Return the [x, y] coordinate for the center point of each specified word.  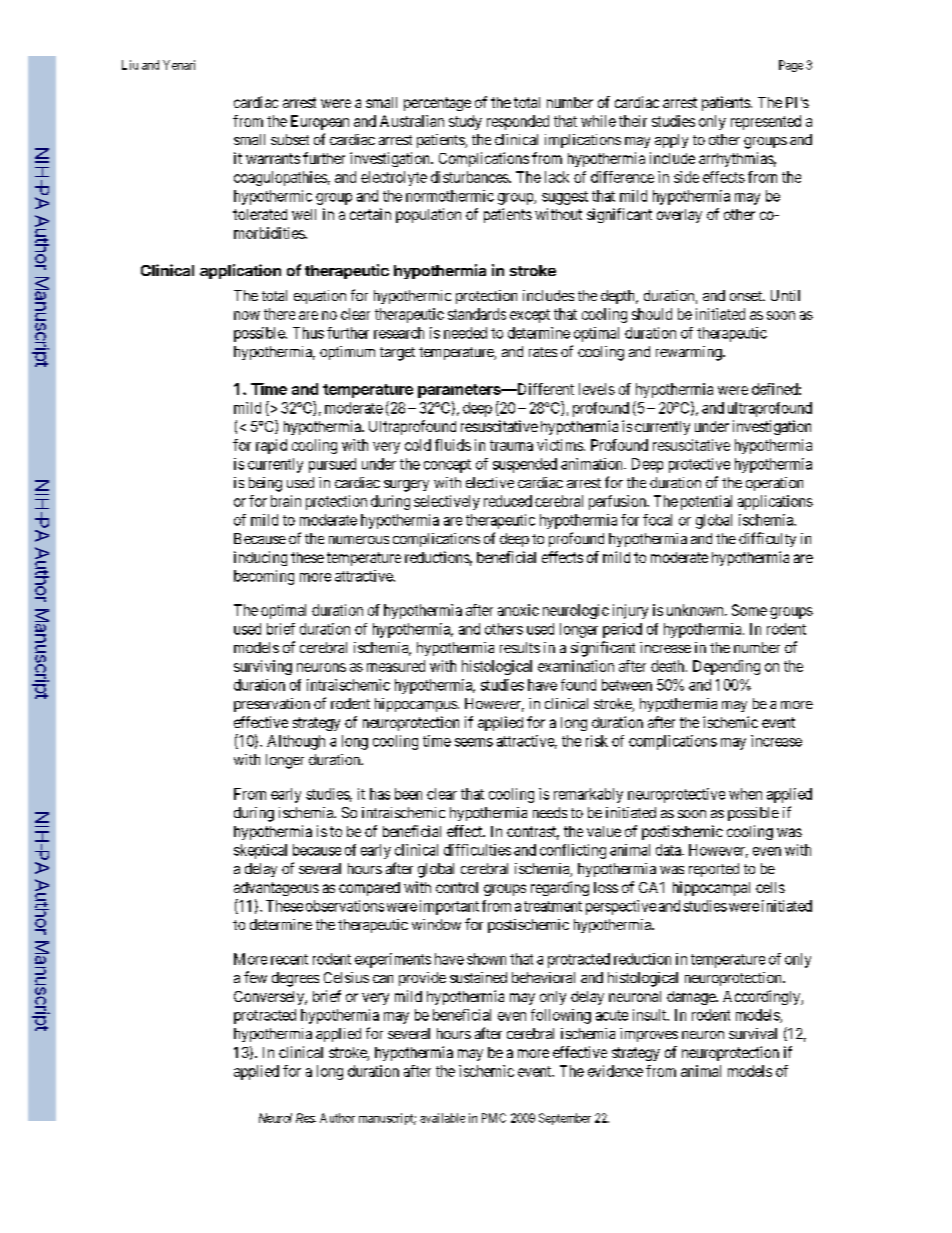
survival [753, 1033]
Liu [130, 65]
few [255, 977]
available [442, 1118]
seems [474, 742]
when [745, 794]
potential [706, 502]
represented [766, 122]
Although [296, 742]
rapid [271, 446]
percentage [437, 104]
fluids [453, 445]
